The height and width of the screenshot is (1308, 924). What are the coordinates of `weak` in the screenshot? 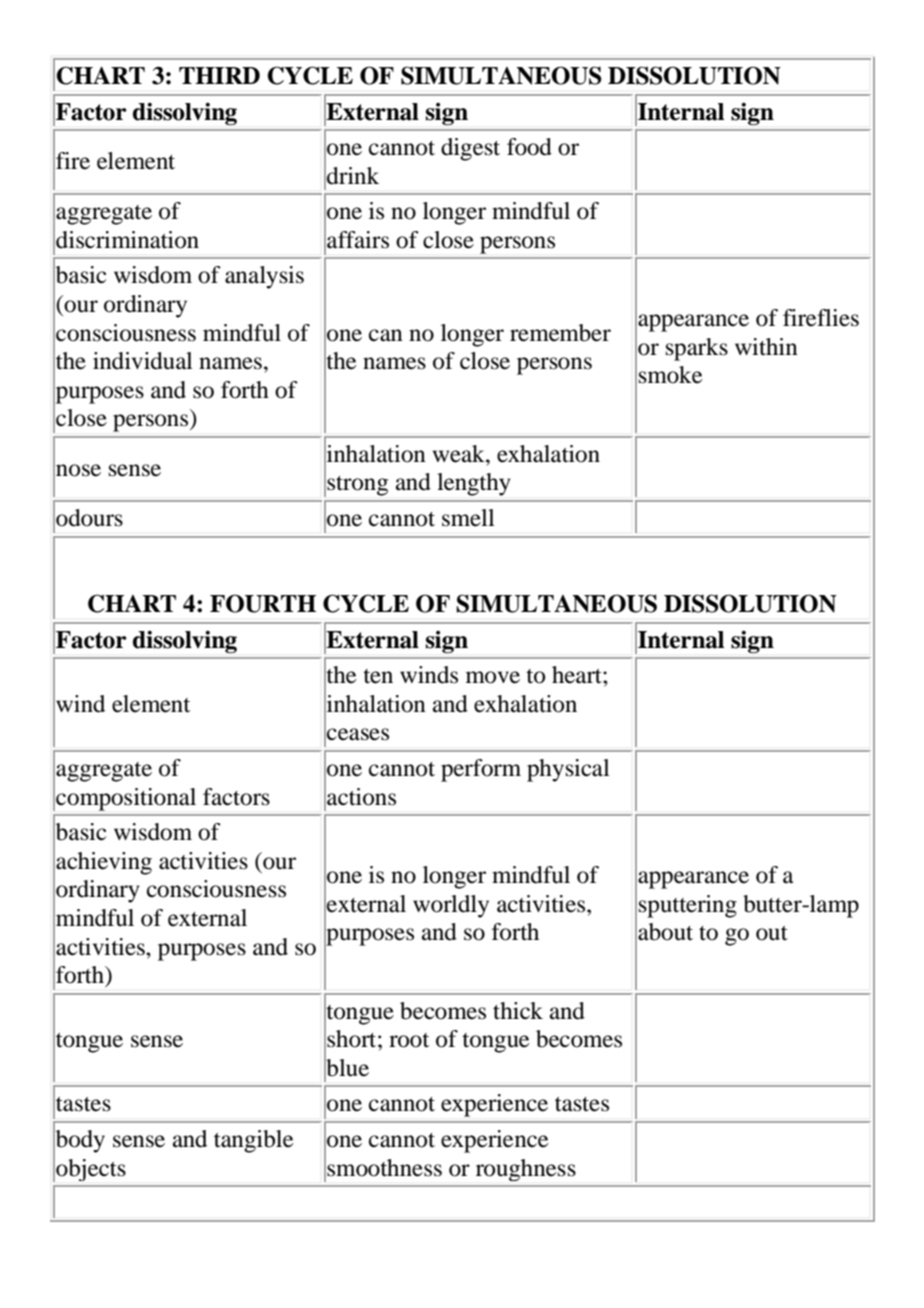 It's located at (460, 454).
